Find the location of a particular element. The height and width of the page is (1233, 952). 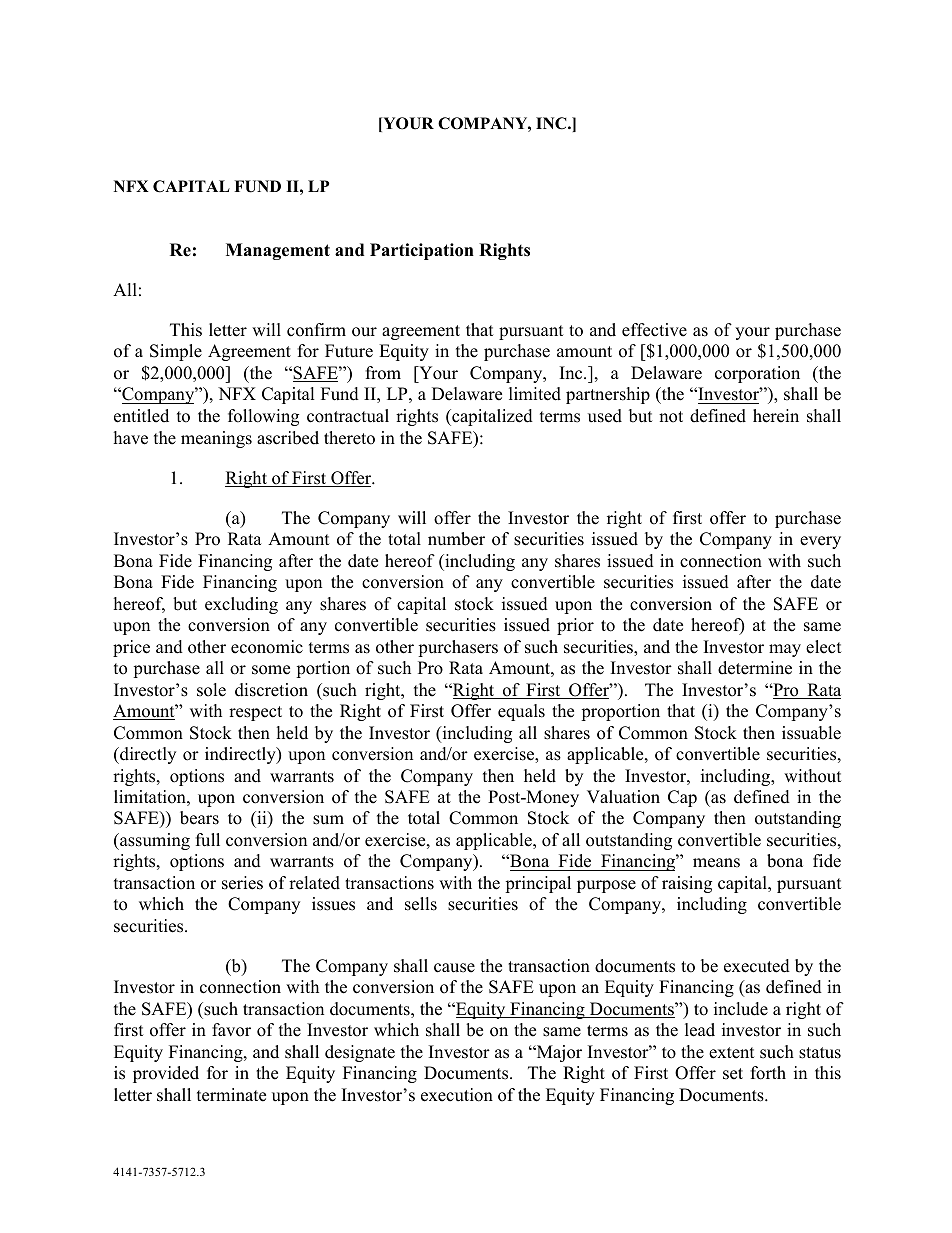

equals is located at coordinates (521, 712).
